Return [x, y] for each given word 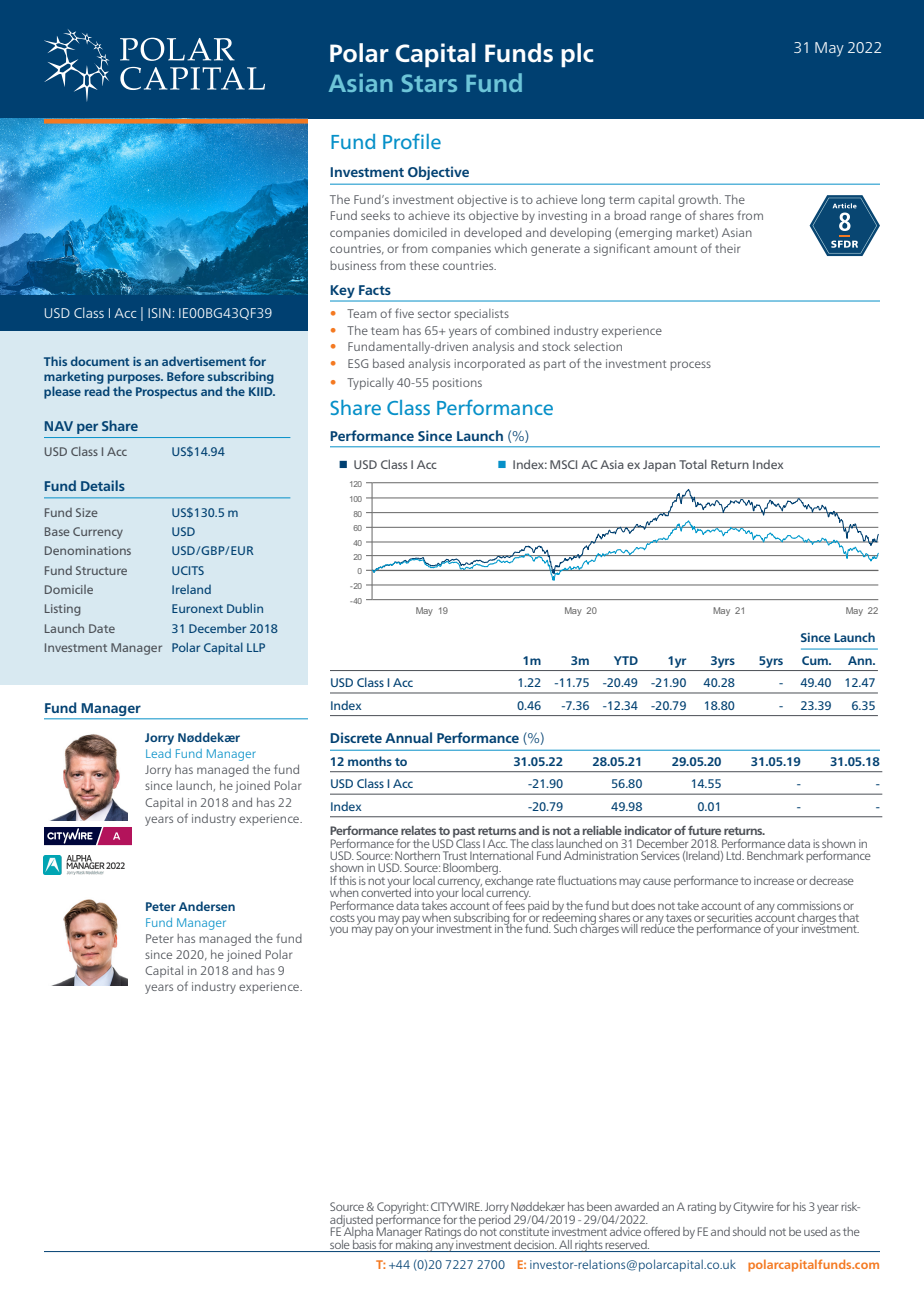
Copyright [402, 1209]
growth [699, 201]
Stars [429, 83]
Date [102, 628]
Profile [412, 141]
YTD [626, 660]
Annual [408, 737]
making [414, 1244]
